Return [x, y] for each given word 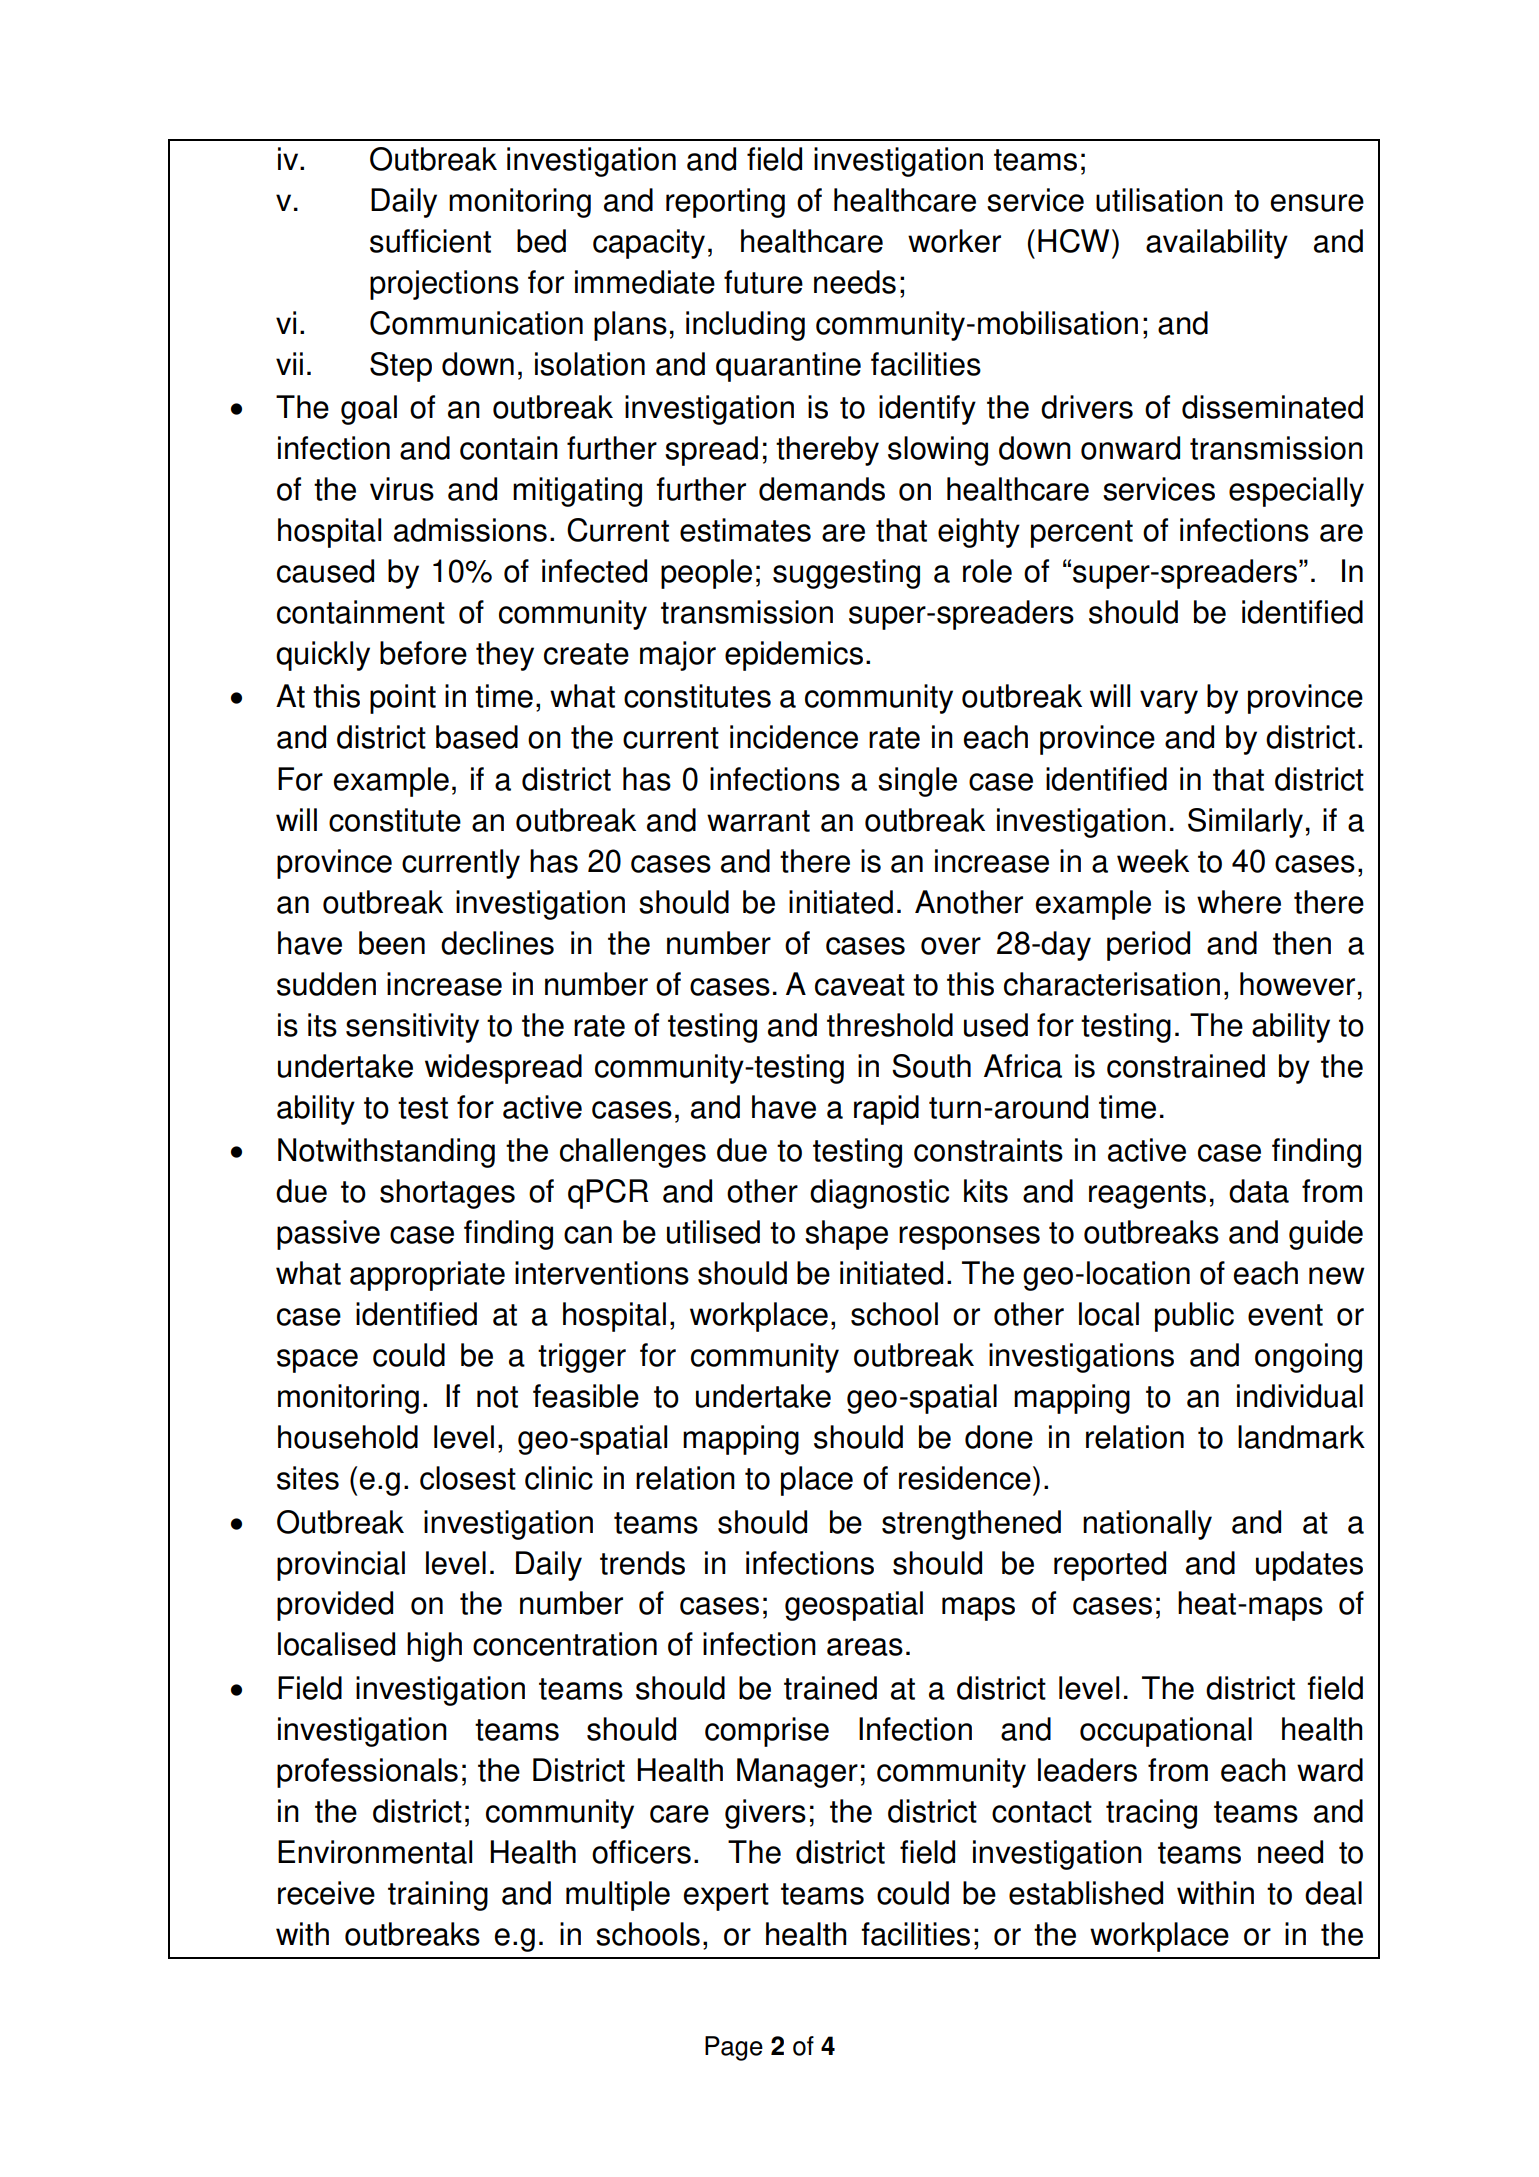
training [438, 1896]
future [763, 282]
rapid [886, 1110]
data [1259, 1191]
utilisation [1159, 200]
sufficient [430, 241]
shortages [447, 1194]
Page [734, 2048]
